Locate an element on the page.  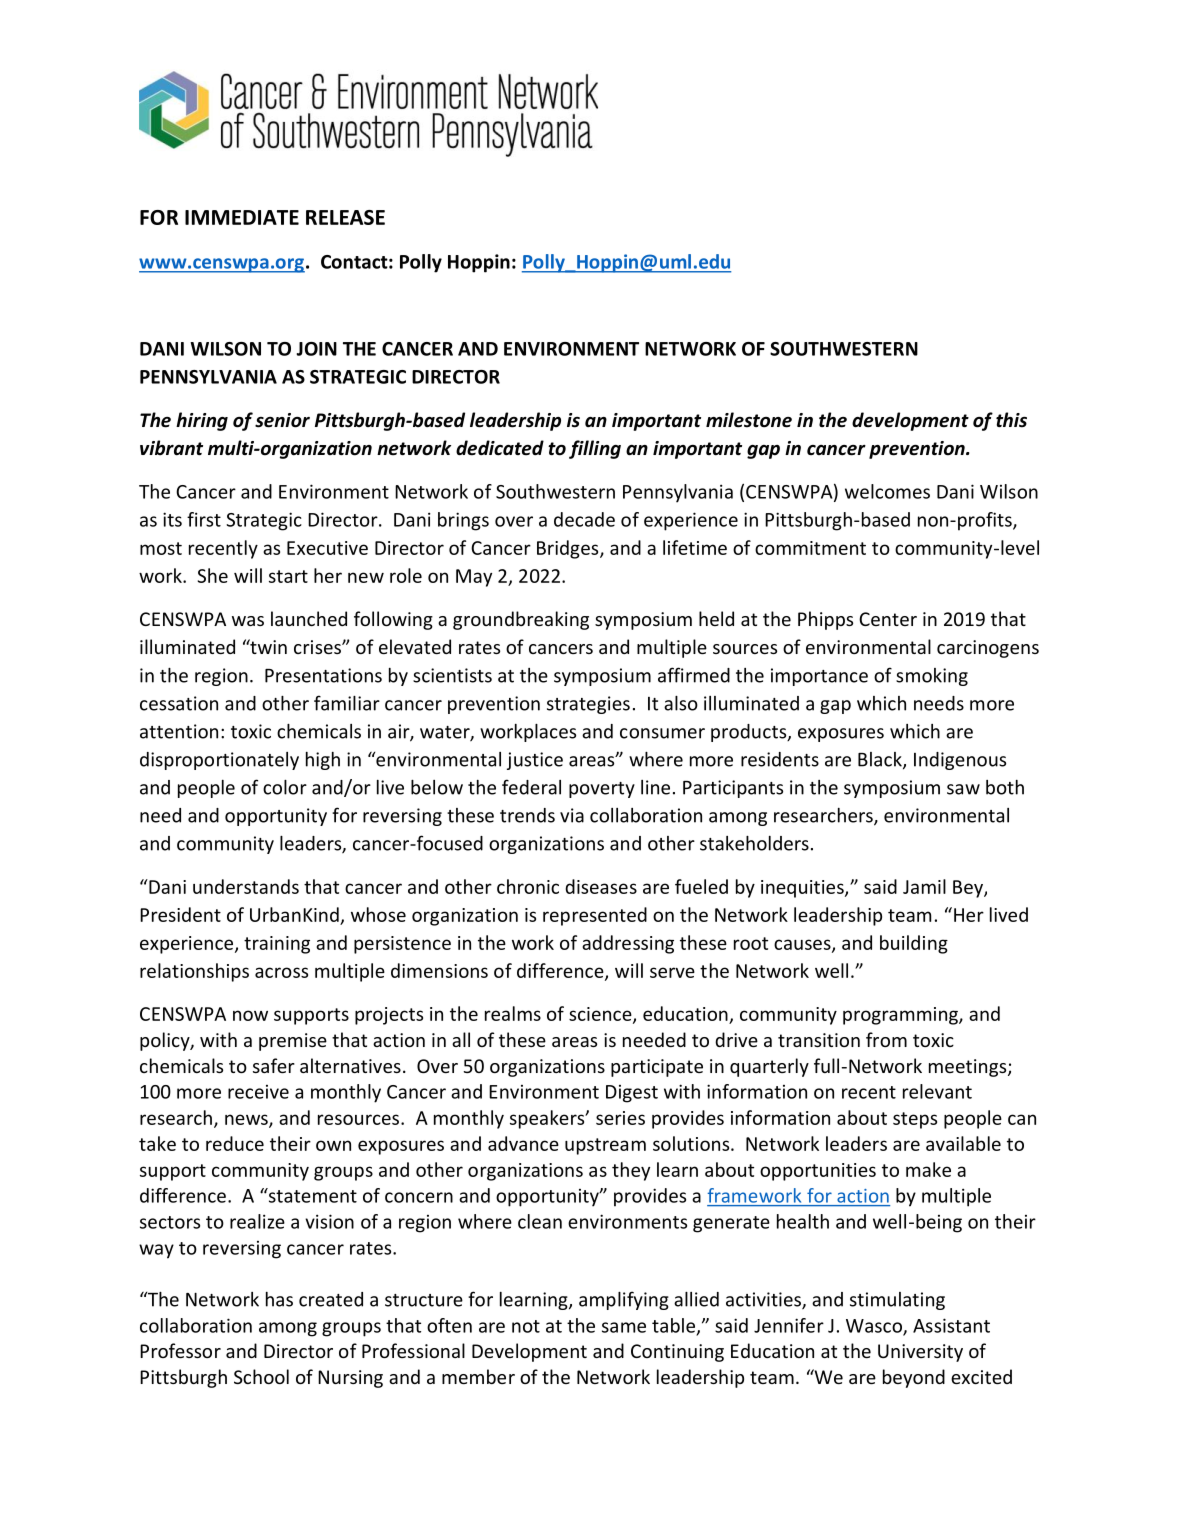
RELEASE is located at coordinates (345, 217).
